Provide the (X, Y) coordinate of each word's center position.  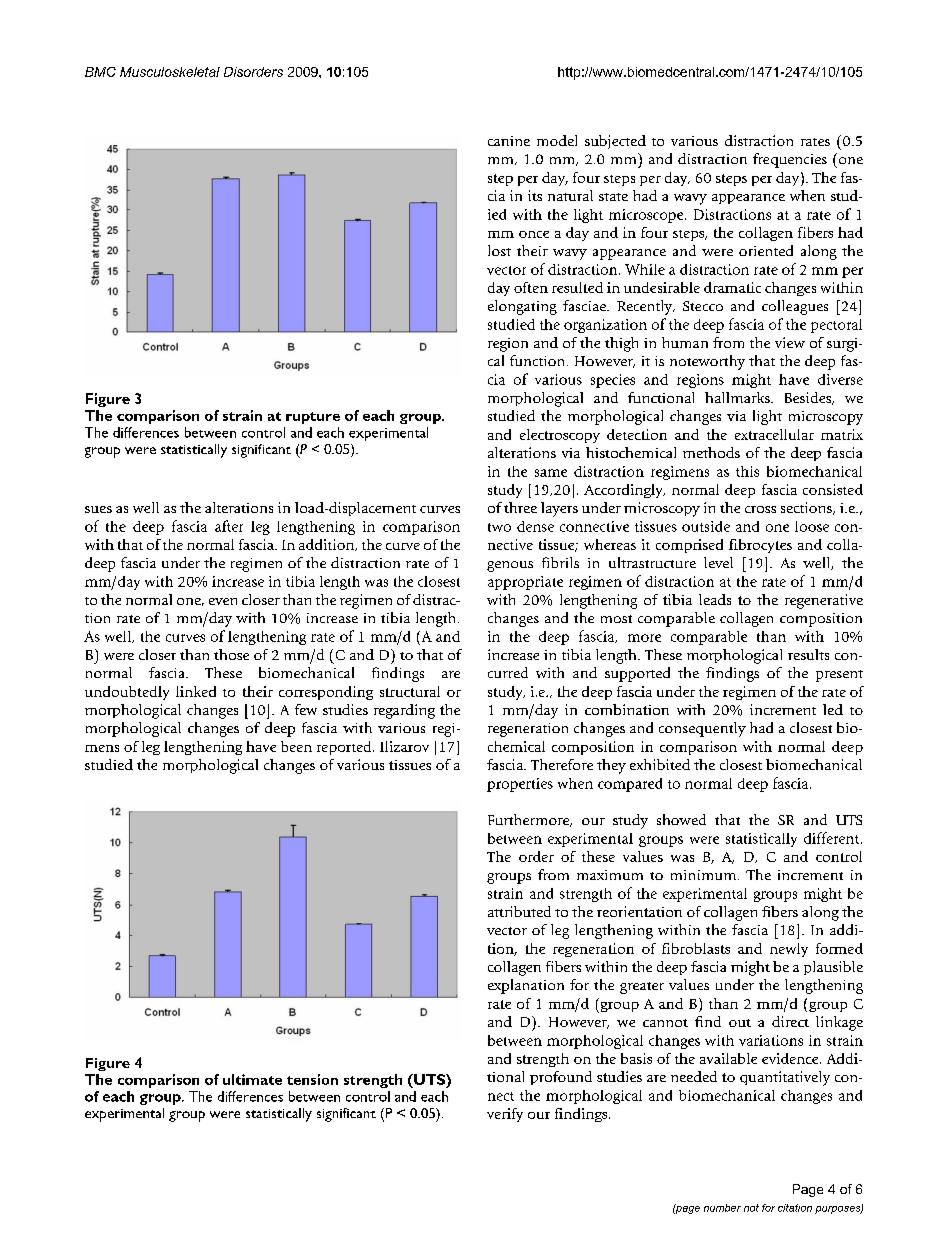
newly (789, 950)
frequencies (790, 160)
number (722, 1208)
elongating (522, 307)
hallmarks (738, 397)
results (808, 654)
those (231, 654)
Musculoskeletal (170, 72)
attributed (519, 911)
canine (509, 141)
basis (636, 1058)
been (296, 746)
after (229, 526)
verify (505, 1115)
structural (410, 691)
